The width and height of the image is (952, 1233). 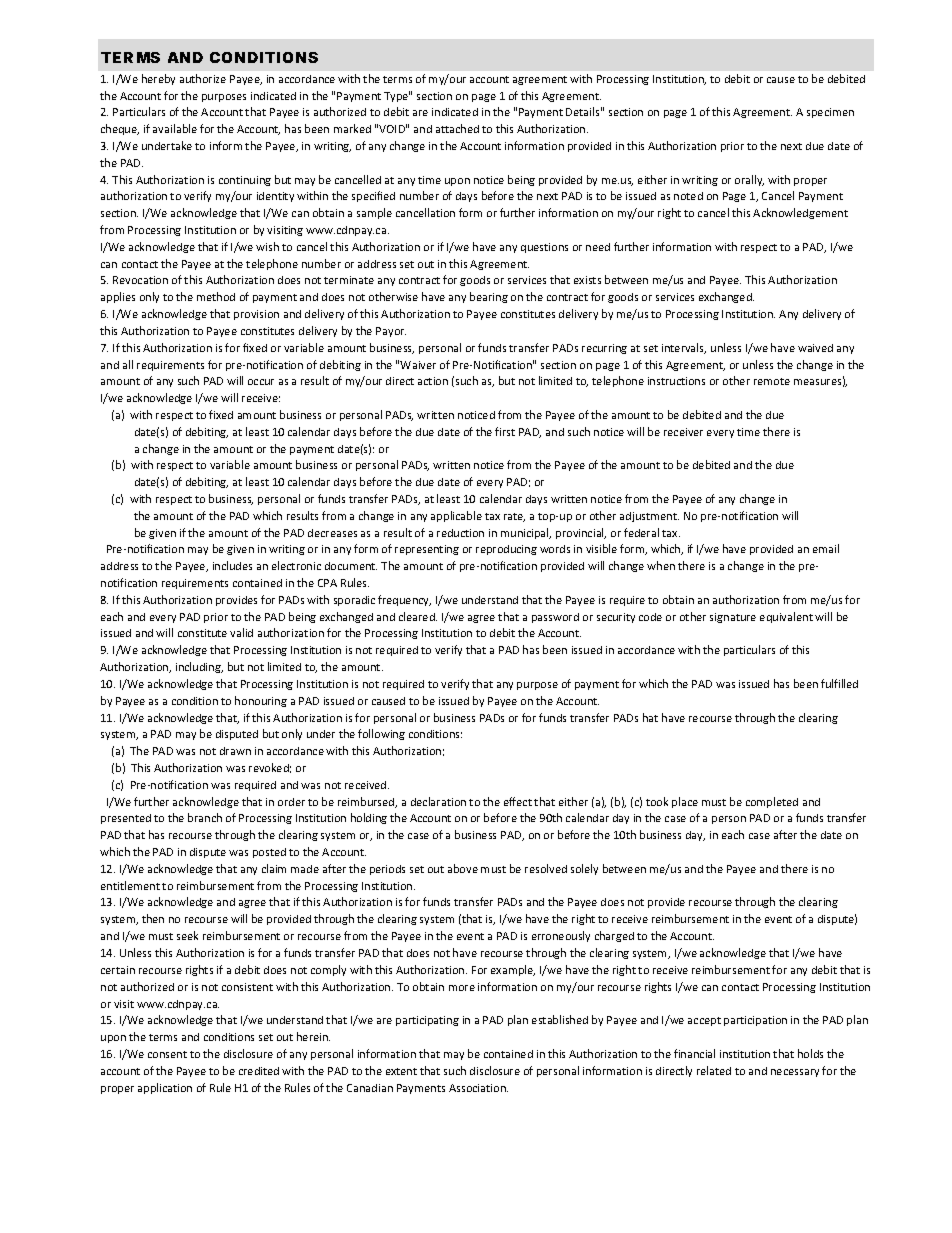 What do you see at coordinates (772, 381) in the image?
I see `remote` at bounding box center [772, 381].
